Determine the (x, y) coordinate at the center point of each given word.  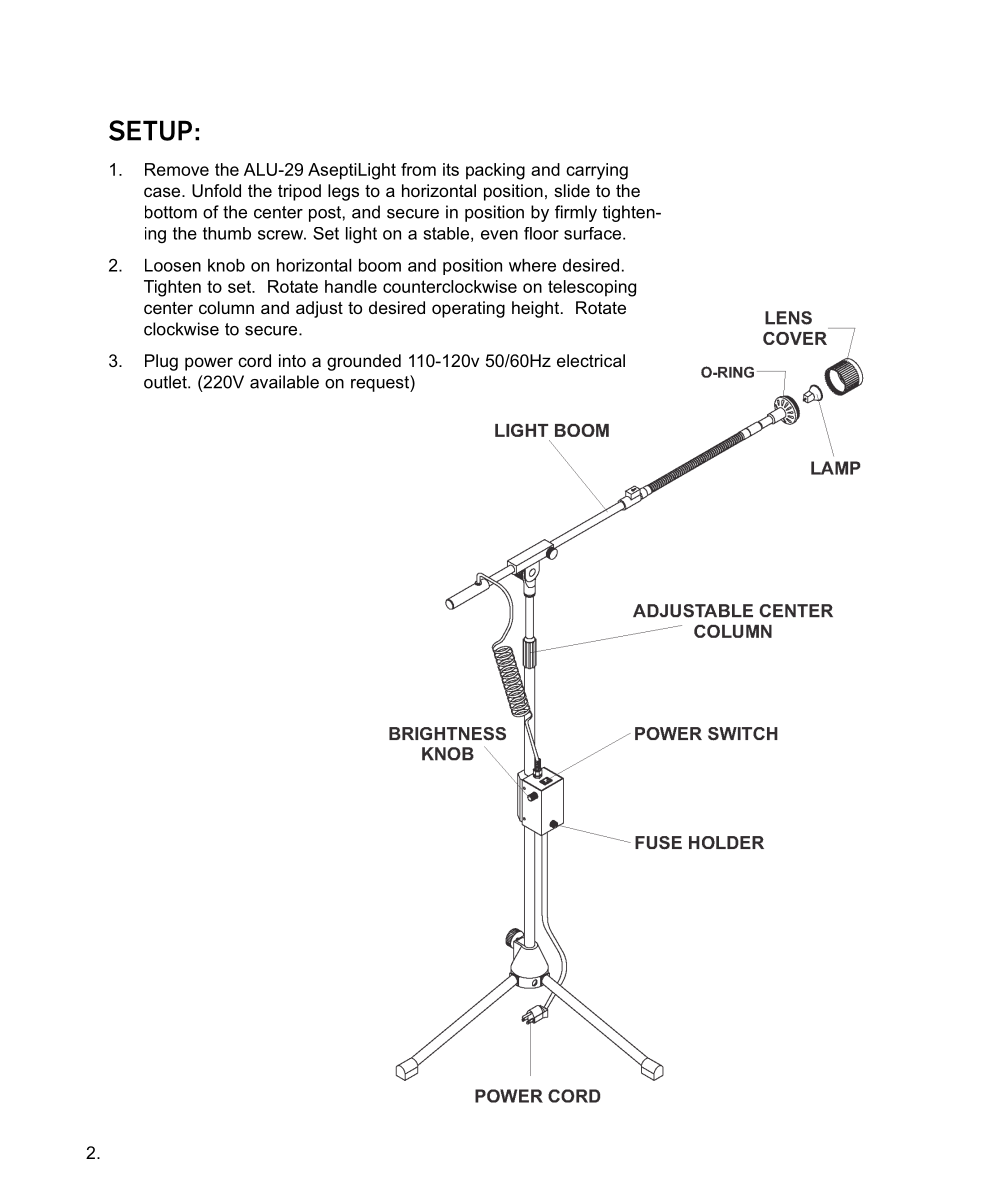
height (535, 309)
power (209, 364)
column (226, 307)
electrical (591, 360)
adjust (319, 309)
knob (226, 265)
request (381, 383)
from (418, 169)
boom (380, 265)
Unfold (216, 191)
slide (572, 190)
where (532, 265)
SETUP (150, 130)
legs (343, 192)
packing (495, 171)
